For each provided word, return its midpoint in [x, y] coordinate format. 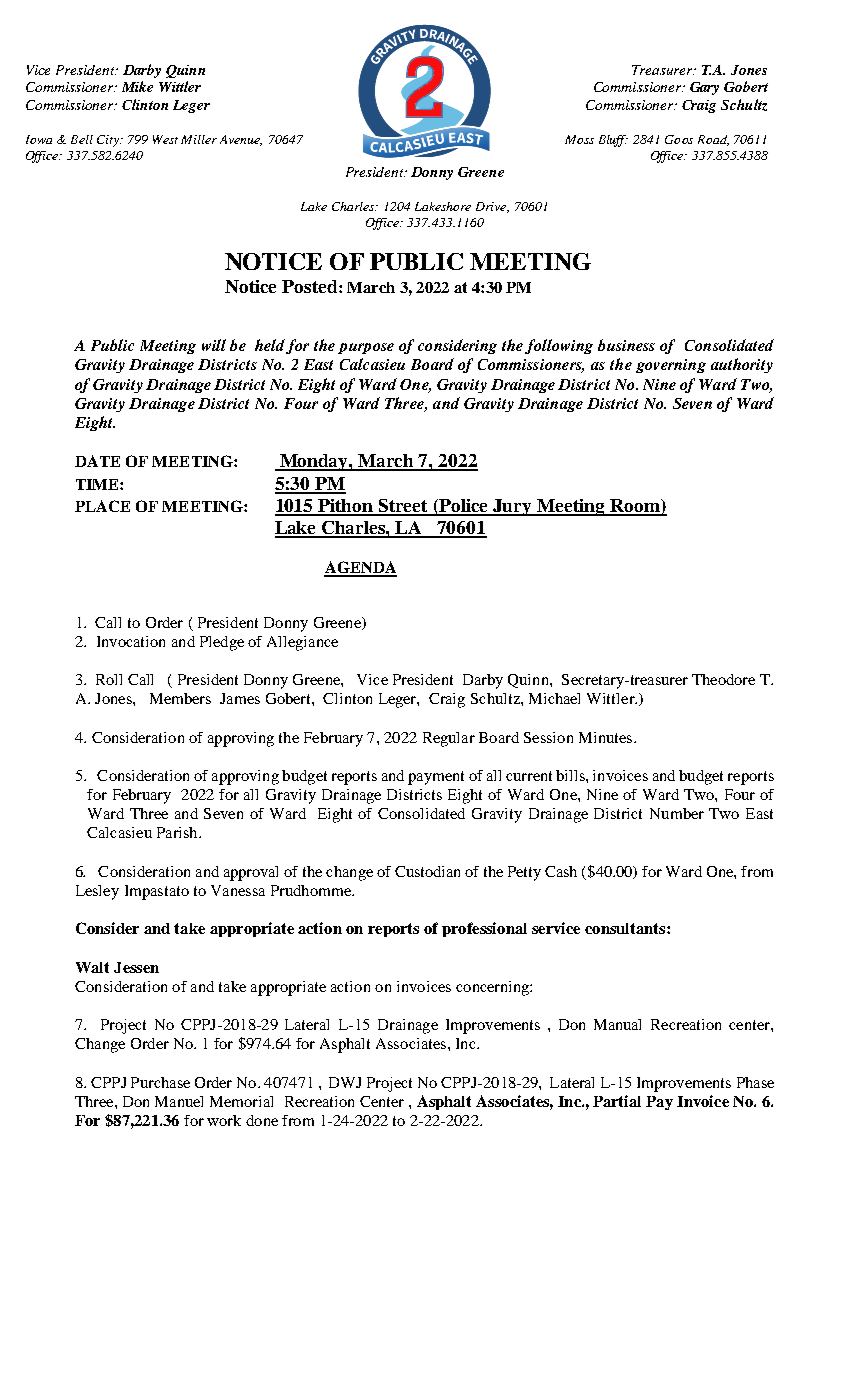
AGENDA [360, 568]
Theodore [723, 679]
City [109, 141]
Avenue [241, 140]
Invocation [131, 641]
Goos [679, 139]
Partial [617, 1101]
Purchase [160, 1082]
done [262, 1120]
